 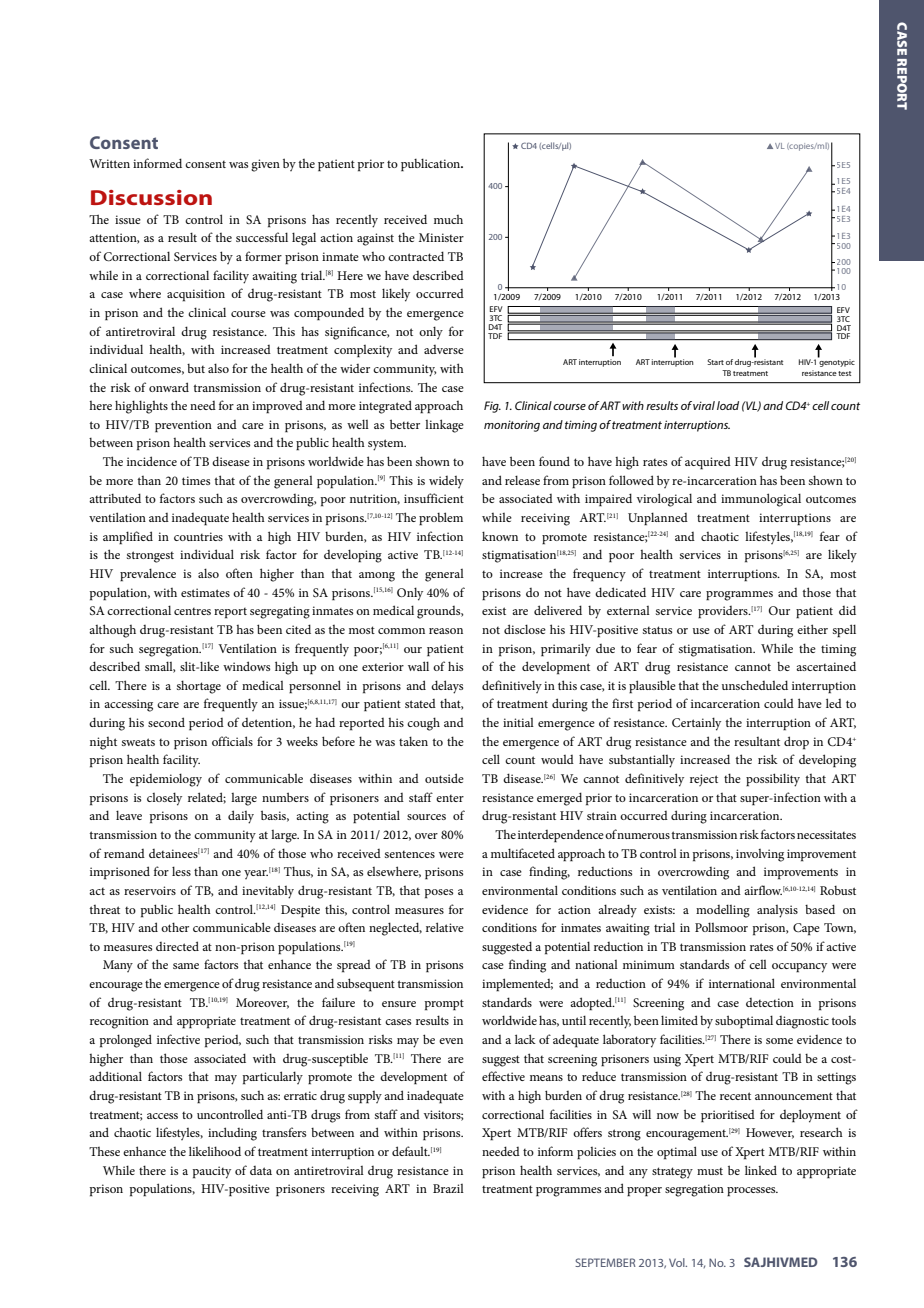 What do you see at coordinates (151, 197) in the screenshot?
I see `Discussion` at bounding box center [151, 197].
